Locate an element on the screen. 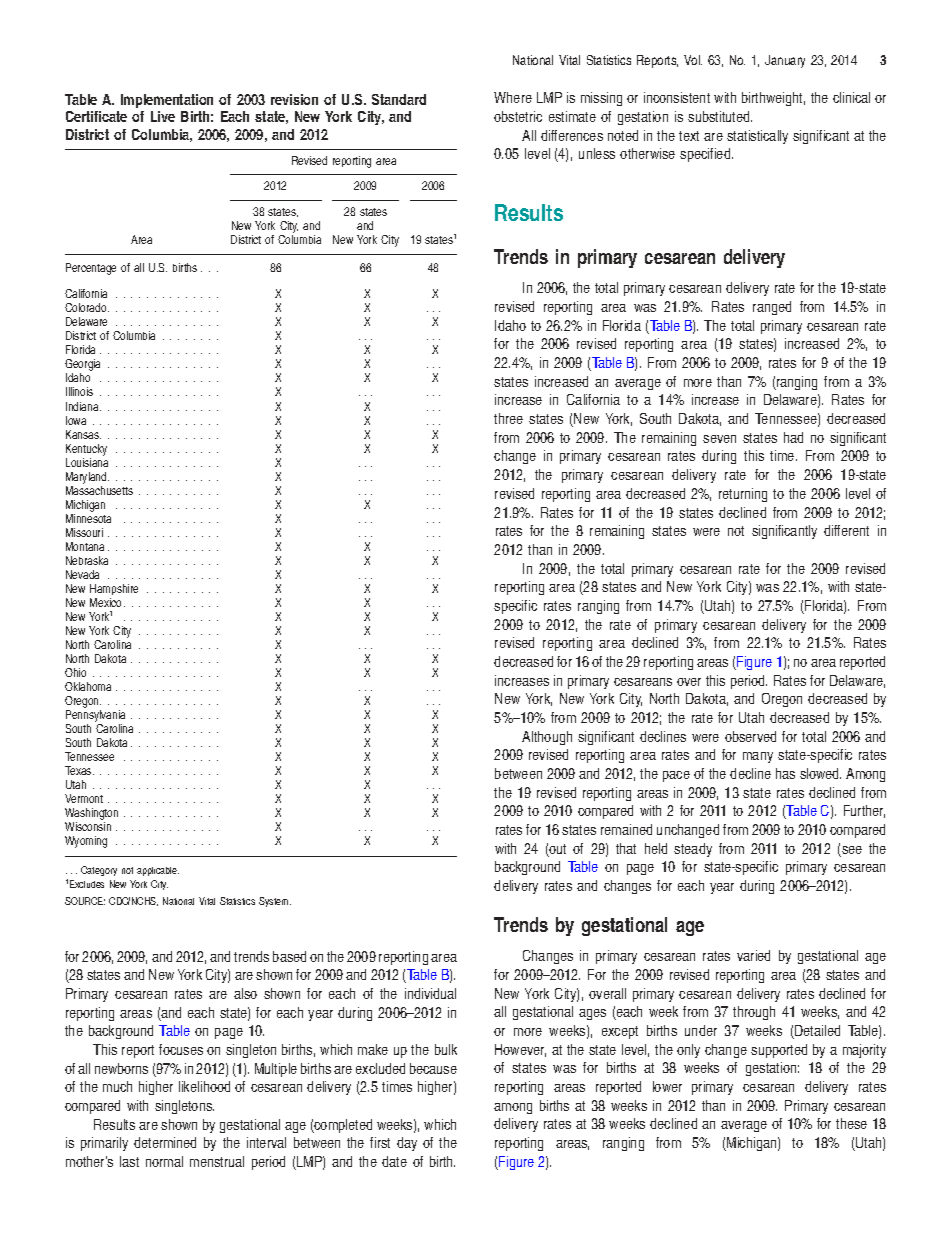 This screenshot has width=952, height=1233. applicable is located at coordinates (158, 871).
